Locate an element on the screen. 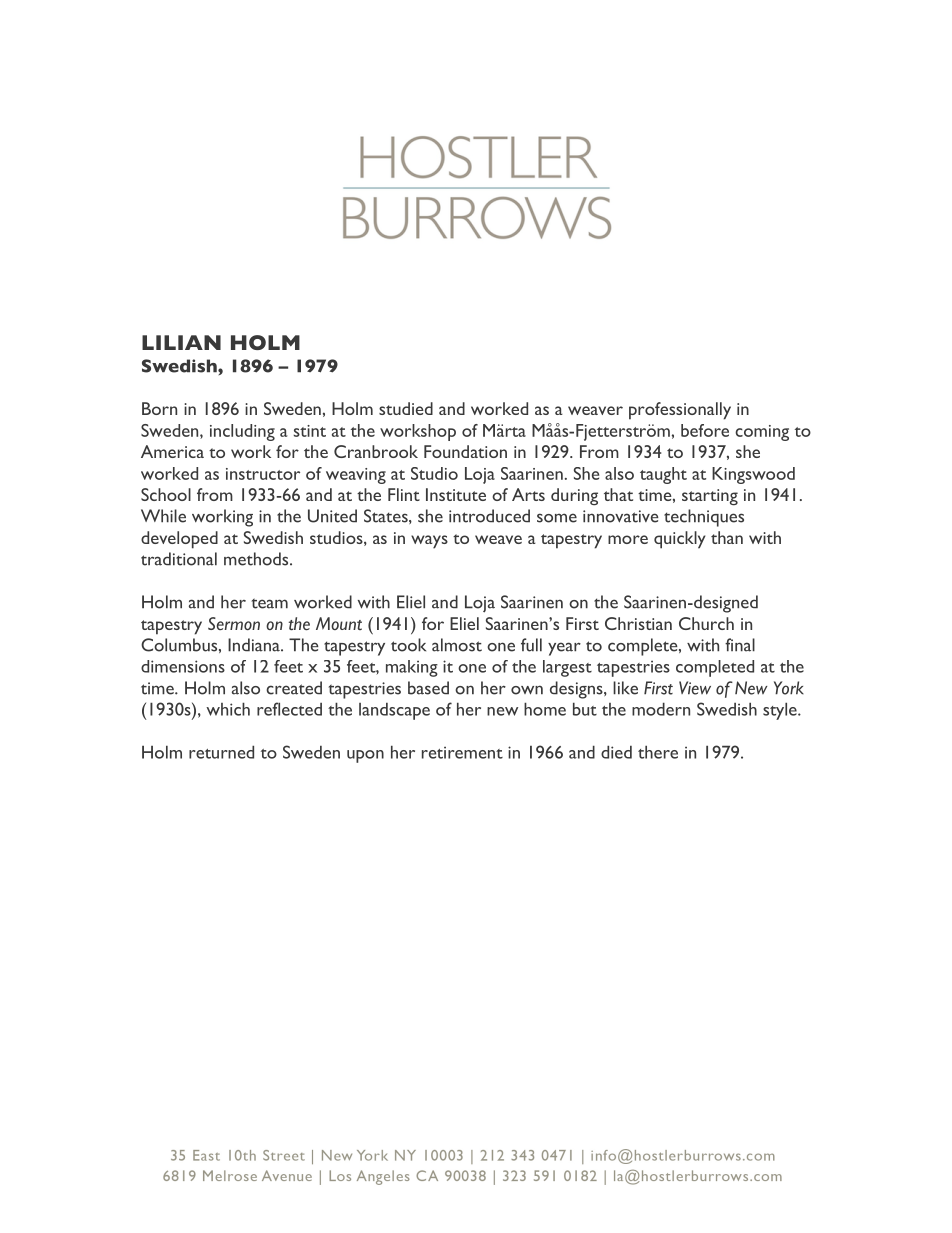 The height and width of the screenshot is (1233, 952). Church is located at coordinates (706, 623).
